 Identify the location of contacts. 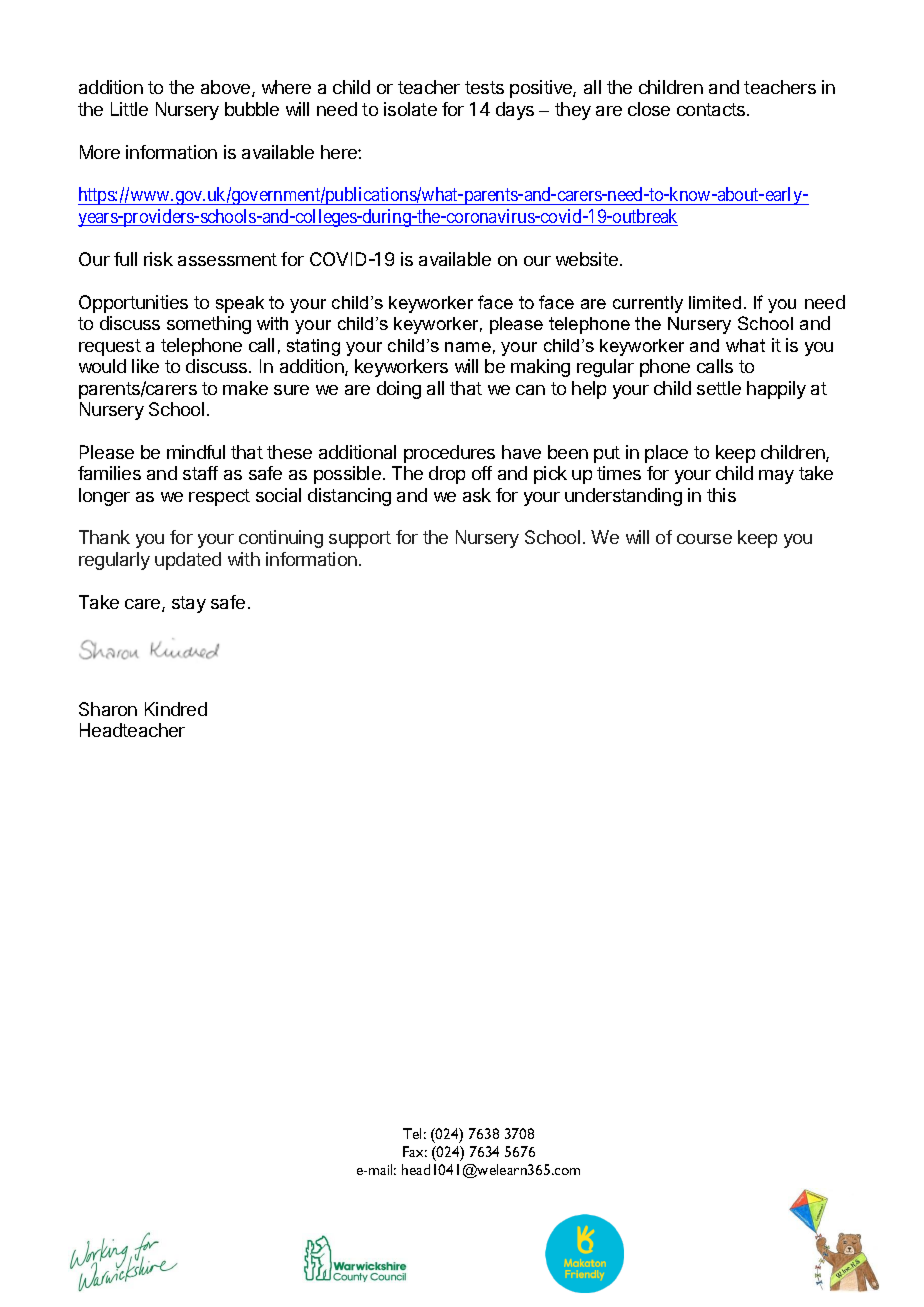
(712, 109).
